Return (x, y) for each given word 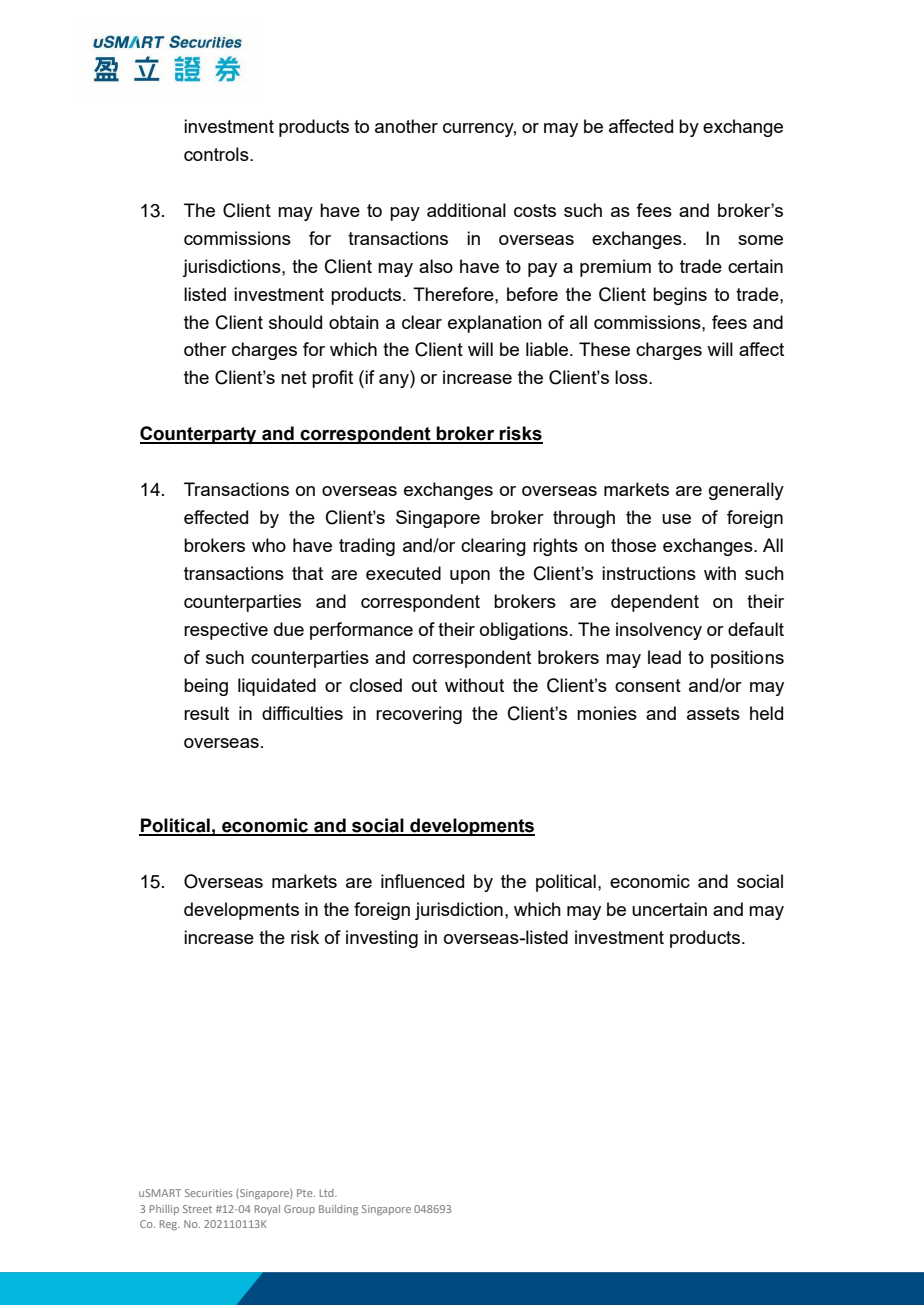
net (294, 377)
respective (226, 631)
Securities (209, 1193)
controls (217, 154)
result (206, 713)
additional (466, 210)
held (766, 713)
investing (382, 939)
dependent (655, 603)
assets (713, 713)
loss (632, 377)
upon (470, 577)
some (760, 240)
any (395, 381)
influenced (422, 881)
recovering (419, 715)
